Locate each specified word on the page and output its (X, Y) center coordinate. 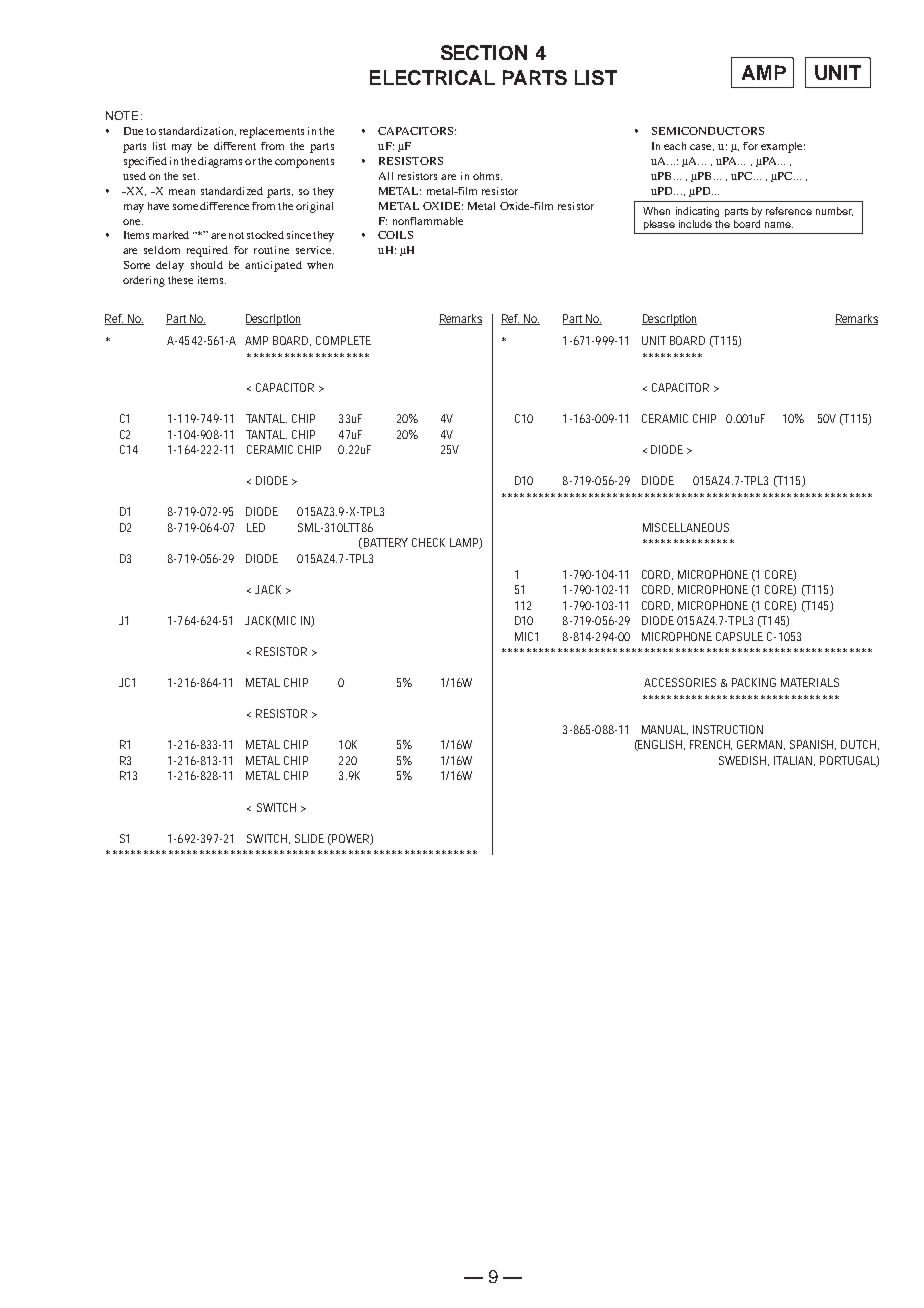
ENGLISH (661, 745)
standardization (197, 131)
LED (256, 527)
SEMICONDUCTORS (708, 131)
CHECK (428, 542)
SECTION (484, 52)
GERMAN (761, 745)
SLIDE (309, 838)
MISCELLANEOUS (686, 527)
